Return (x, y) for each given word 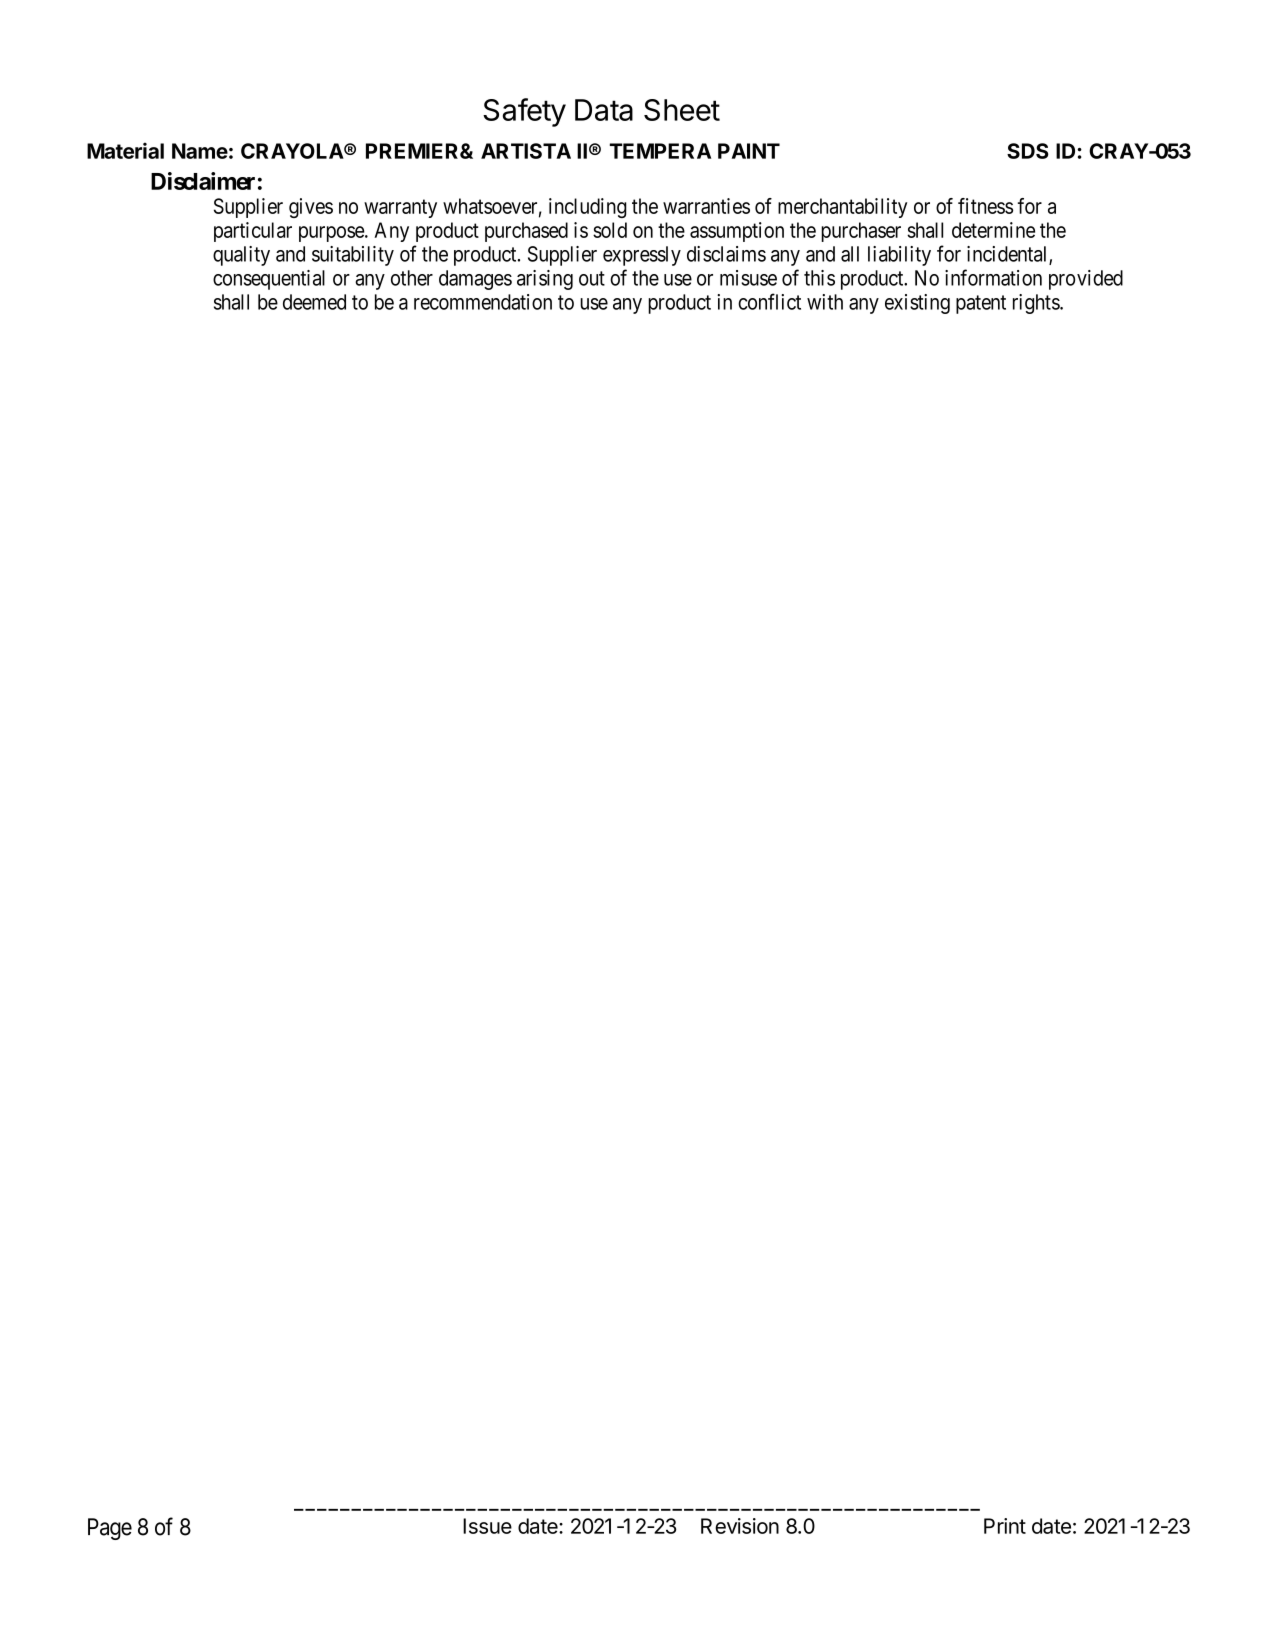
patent (981, 304)
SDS (1028, 151)
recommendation (483, 302)
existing (917, 304)
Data (604, 110)
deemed (314, 302)
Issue (487, 1526)
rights (1037, 304)
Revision (740, 1526)
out (592, 278)
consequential (269, 280)
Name (200, 151)
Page (110, 1529)
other (412, 278)
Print (1005, 1526)
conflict (769, 301)
